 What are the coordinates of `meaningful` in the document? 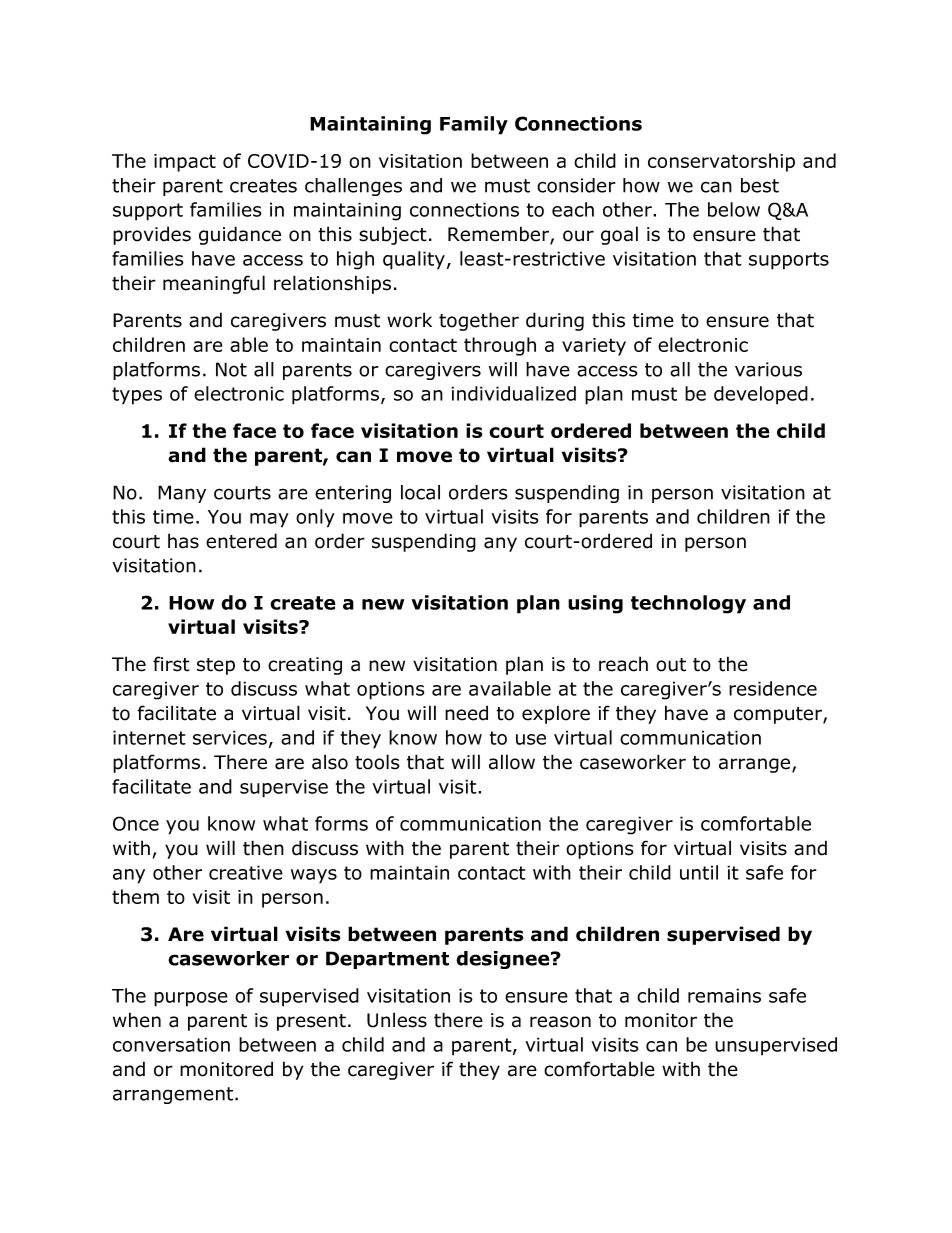 It's located at (214, 284).
